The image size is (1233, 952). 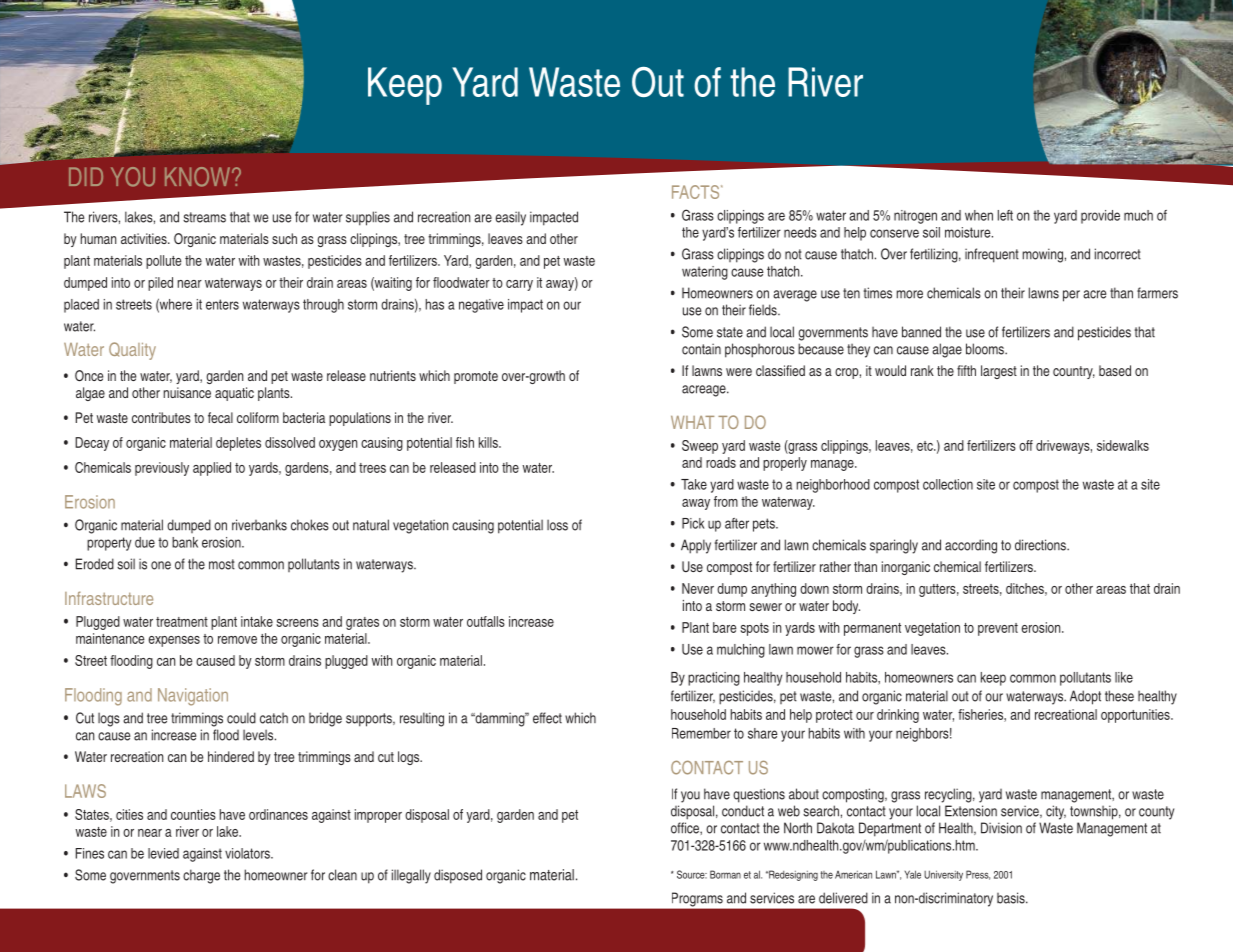 I want to click on directions, so click(x=1041, y=545).
